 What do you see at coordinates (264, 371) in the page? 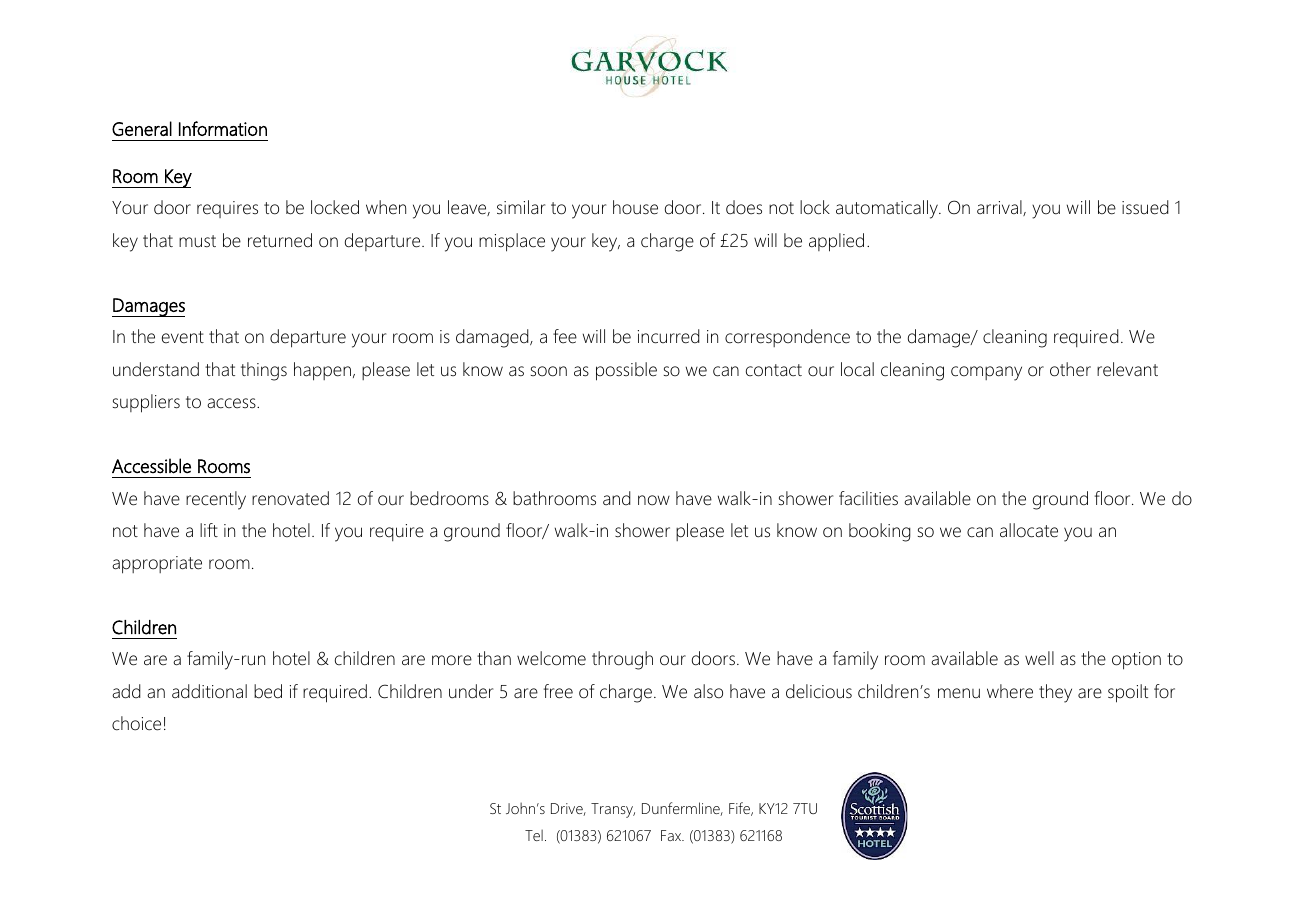
I see `things` at bounding box center [264, 371].
